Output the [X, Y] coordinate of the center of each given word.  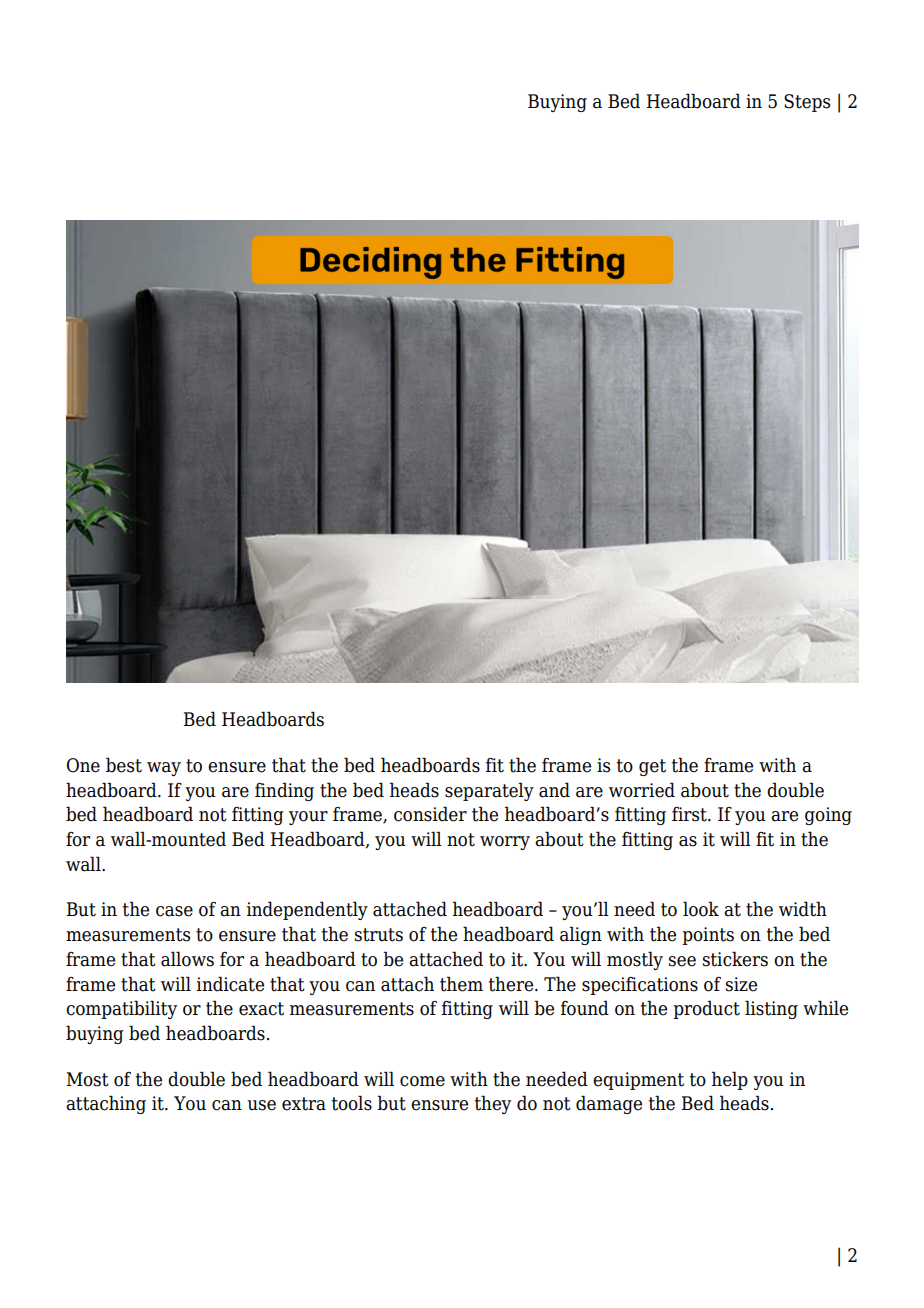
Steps [807, 103]
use [261, 1105]
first [690, 814]
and [554, 790]
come [422, 1081]
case [174, 911]
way [164, 769]
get [652, 767]
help [730, 1080]
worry [505, 843]
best [124, 765]
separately [489, 791]
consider [430, 814]
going [828, 816]
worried [642, 790]
